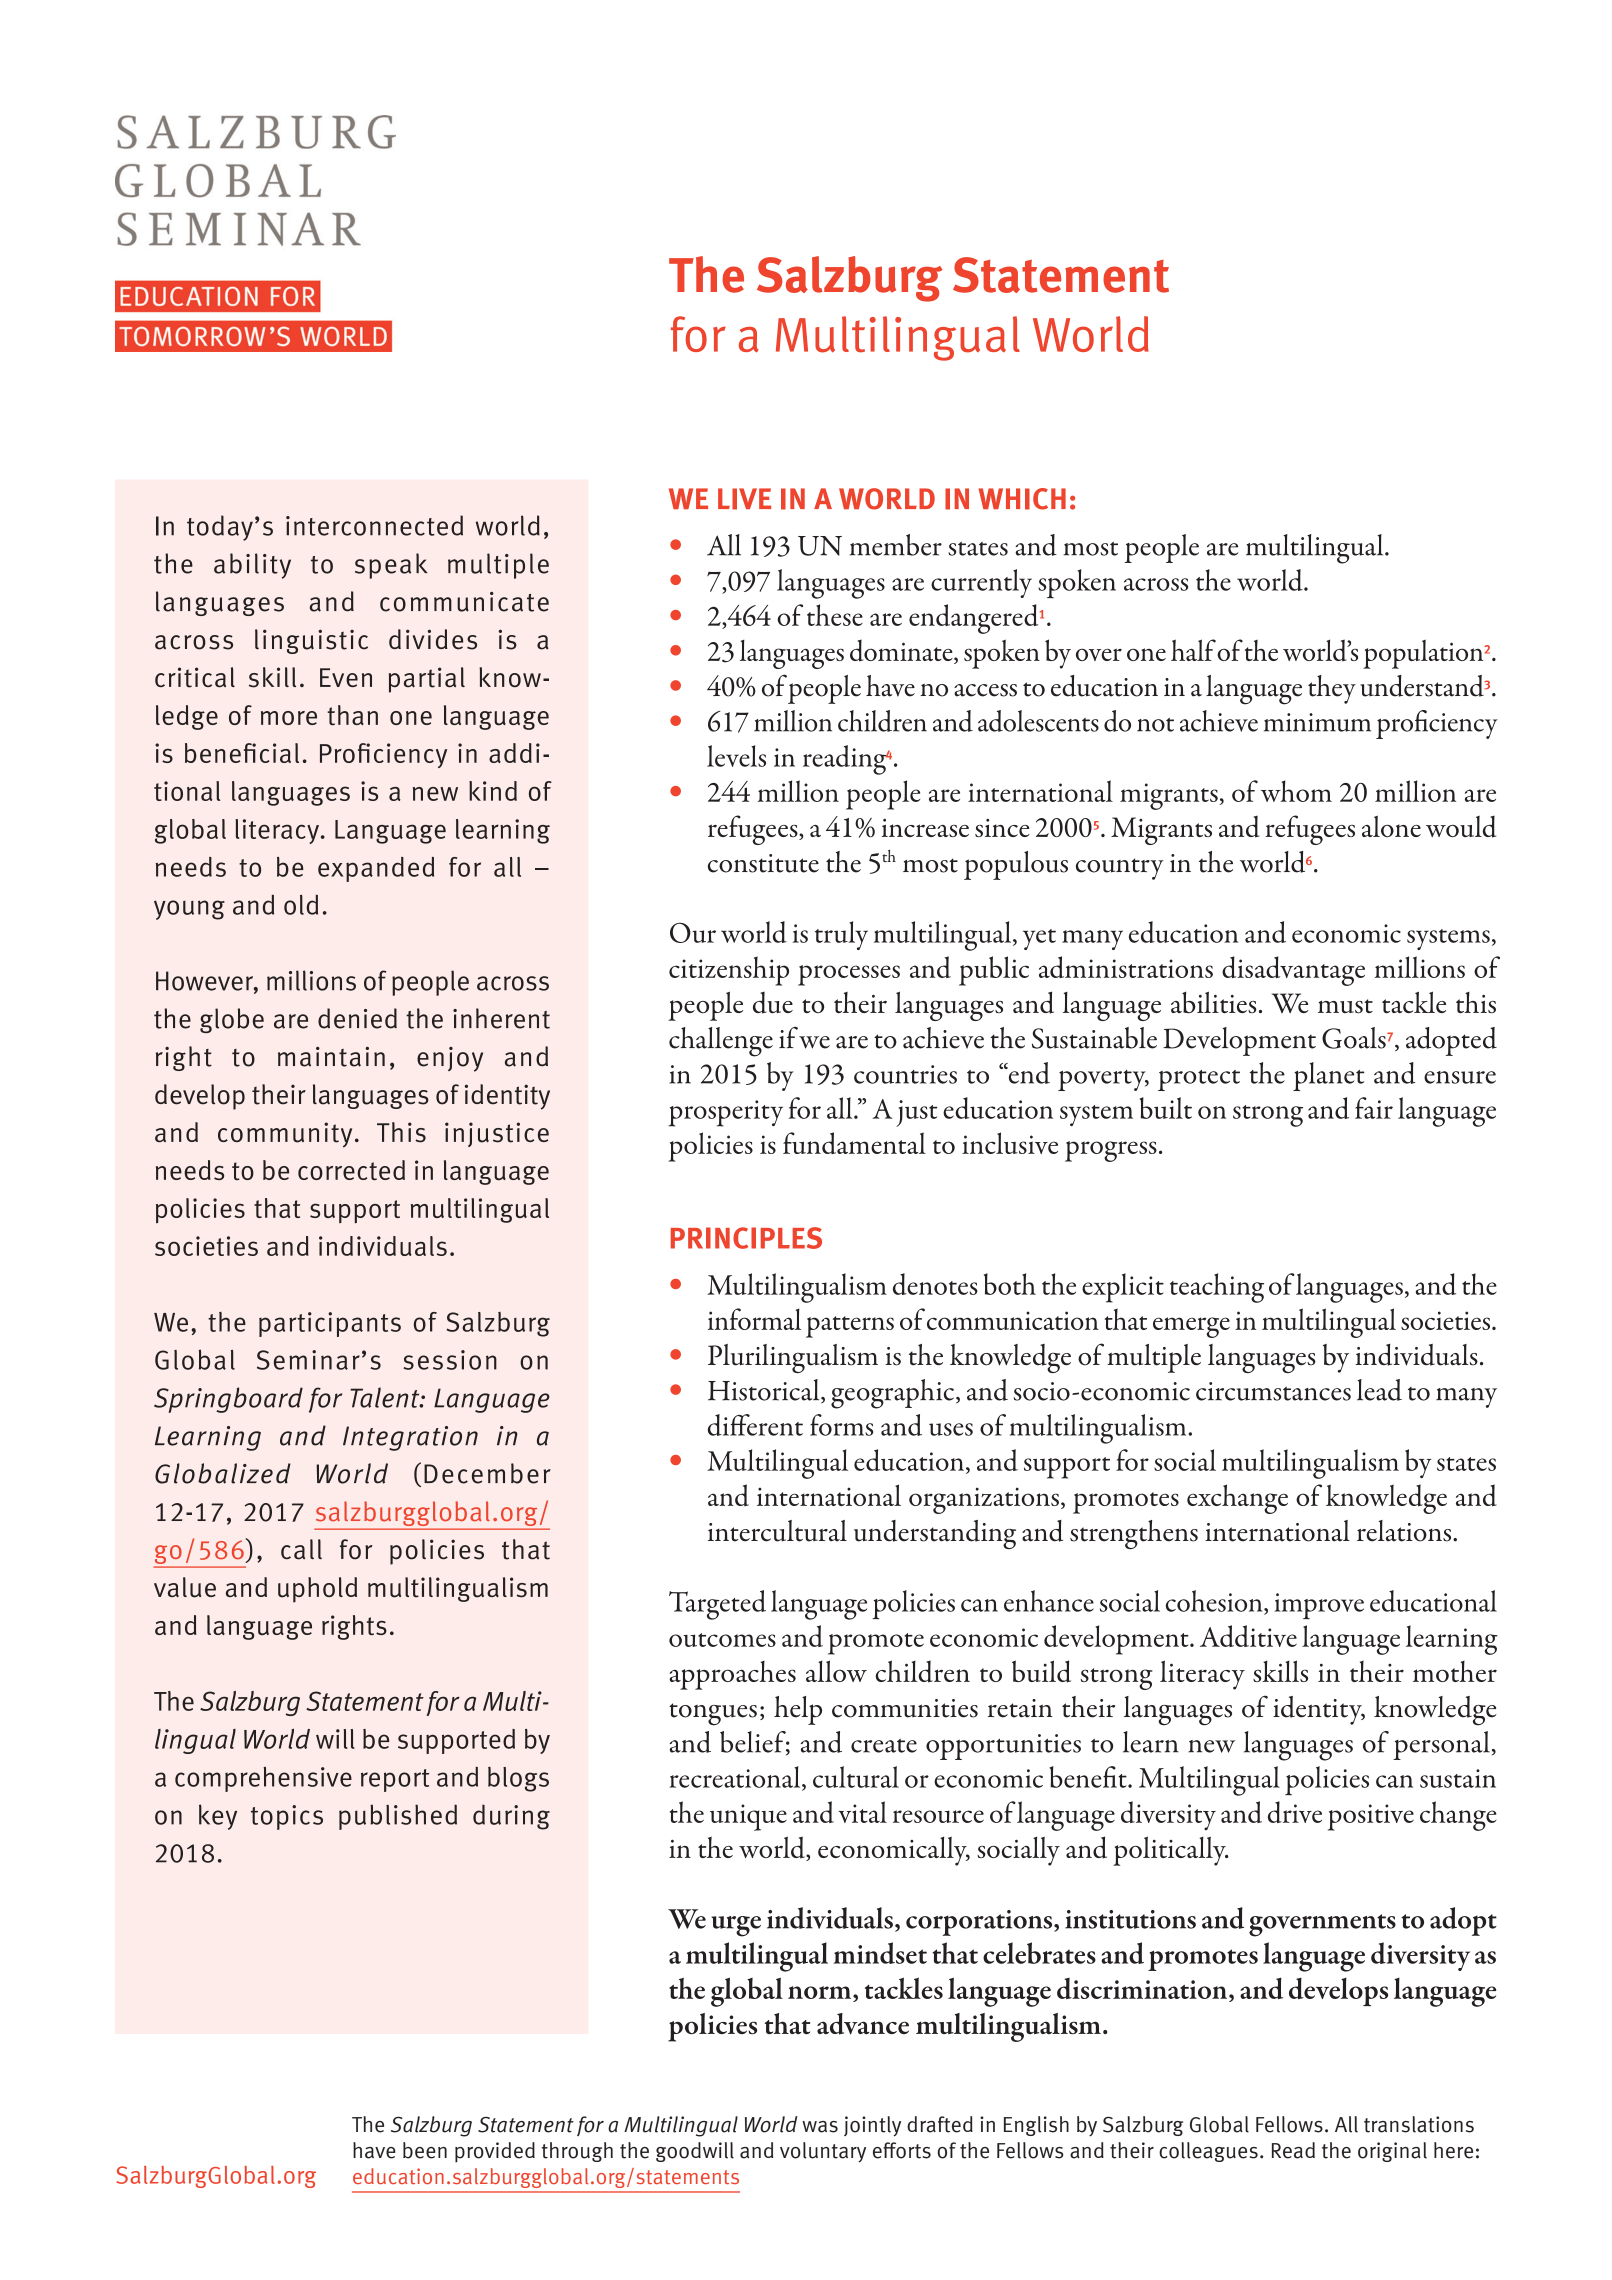 This page has height=2280, width=1612. I want to click on interconnected, so click(374, 525).
